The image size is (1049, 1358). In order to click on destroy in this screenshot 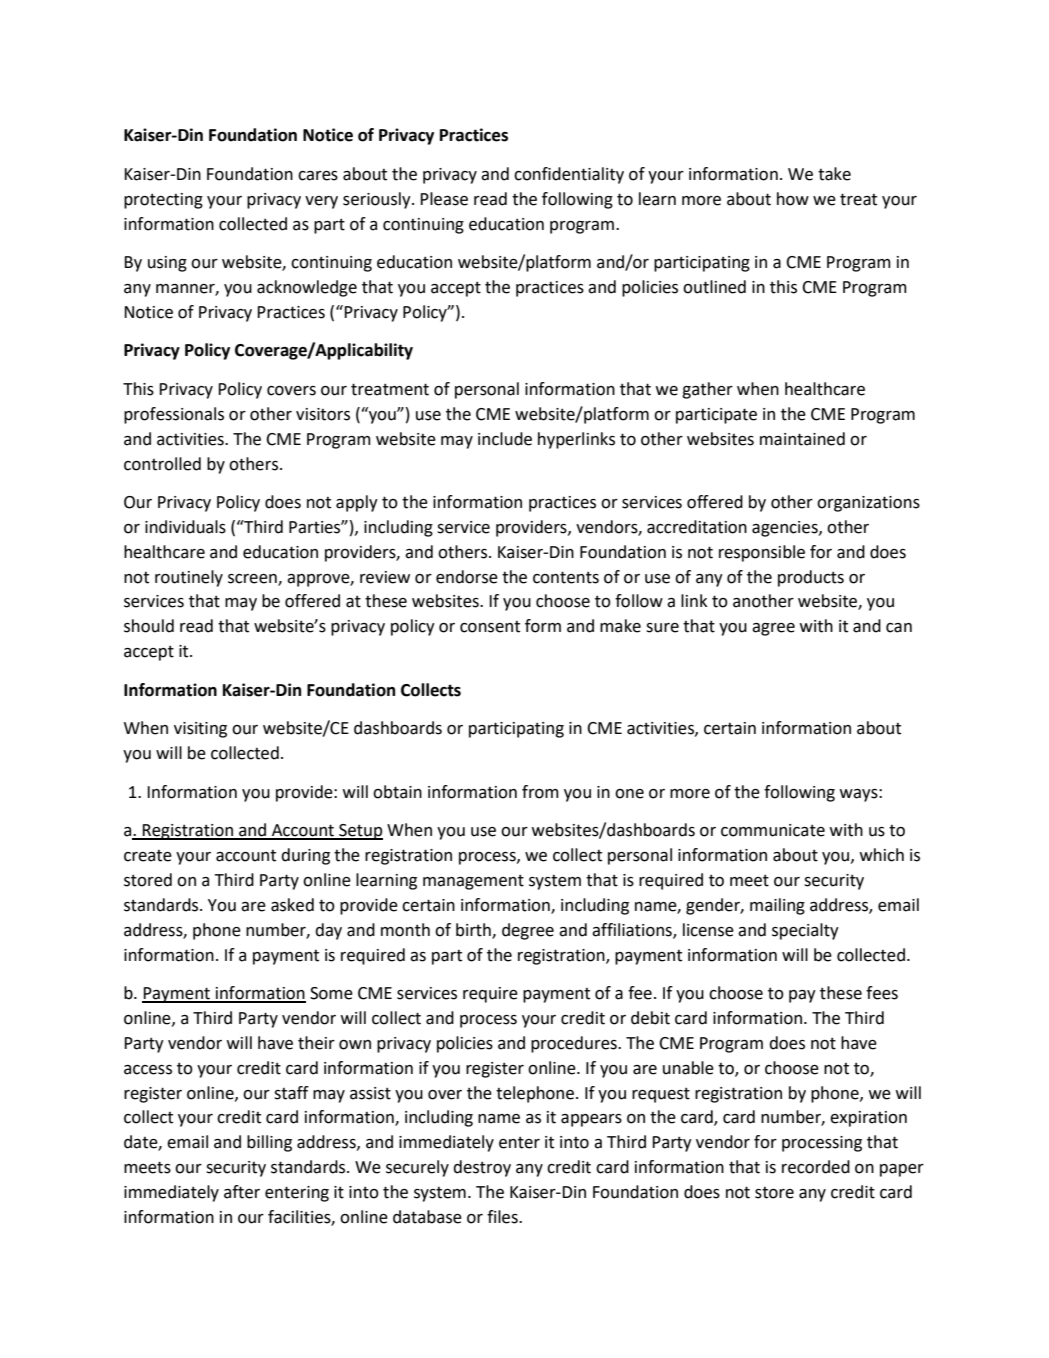, I will do `click(482, 1168)`.
